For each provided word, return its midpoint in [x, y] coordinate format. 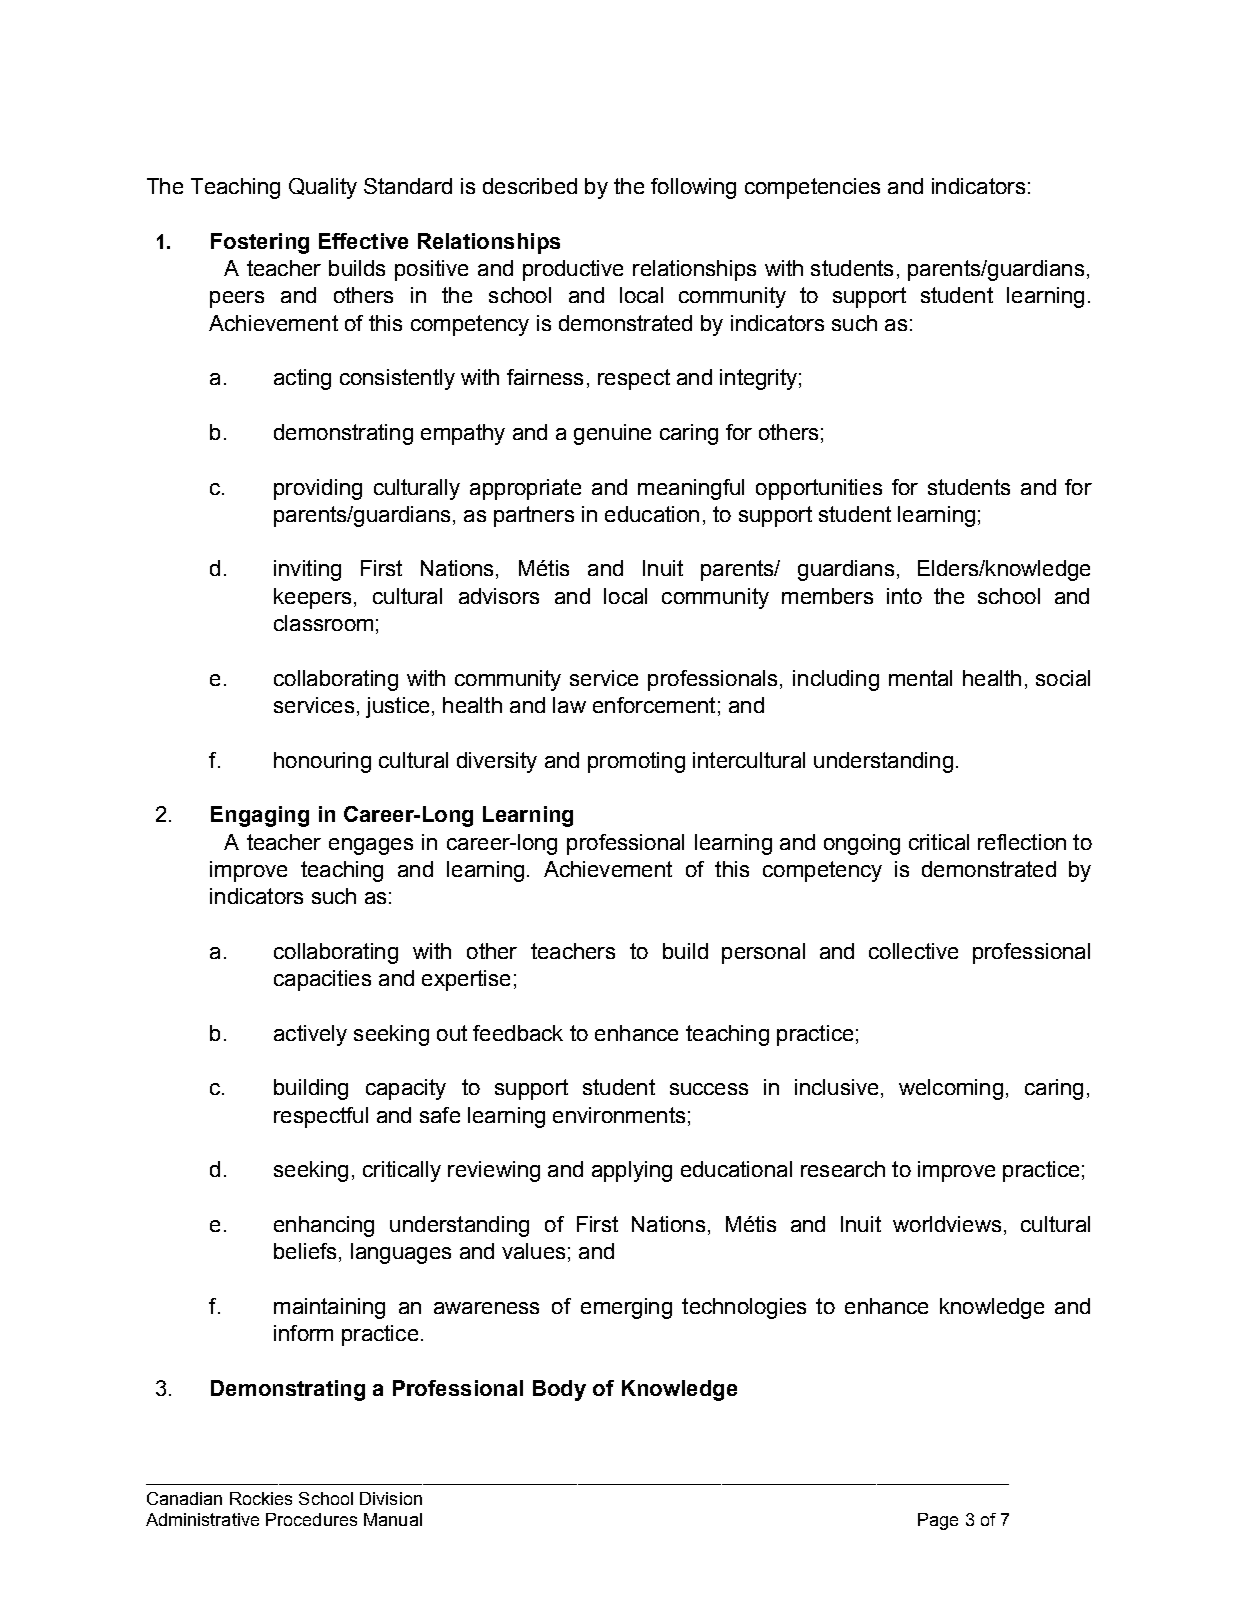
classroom [323, 623]
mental [920, 678]
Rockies [261, 1498]
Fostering [260, 243]
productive [573, 270]
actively [310, 1035]
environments [619, 1115]
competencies [812, 188]
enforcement [654, 705]
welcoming [951, 1089]
